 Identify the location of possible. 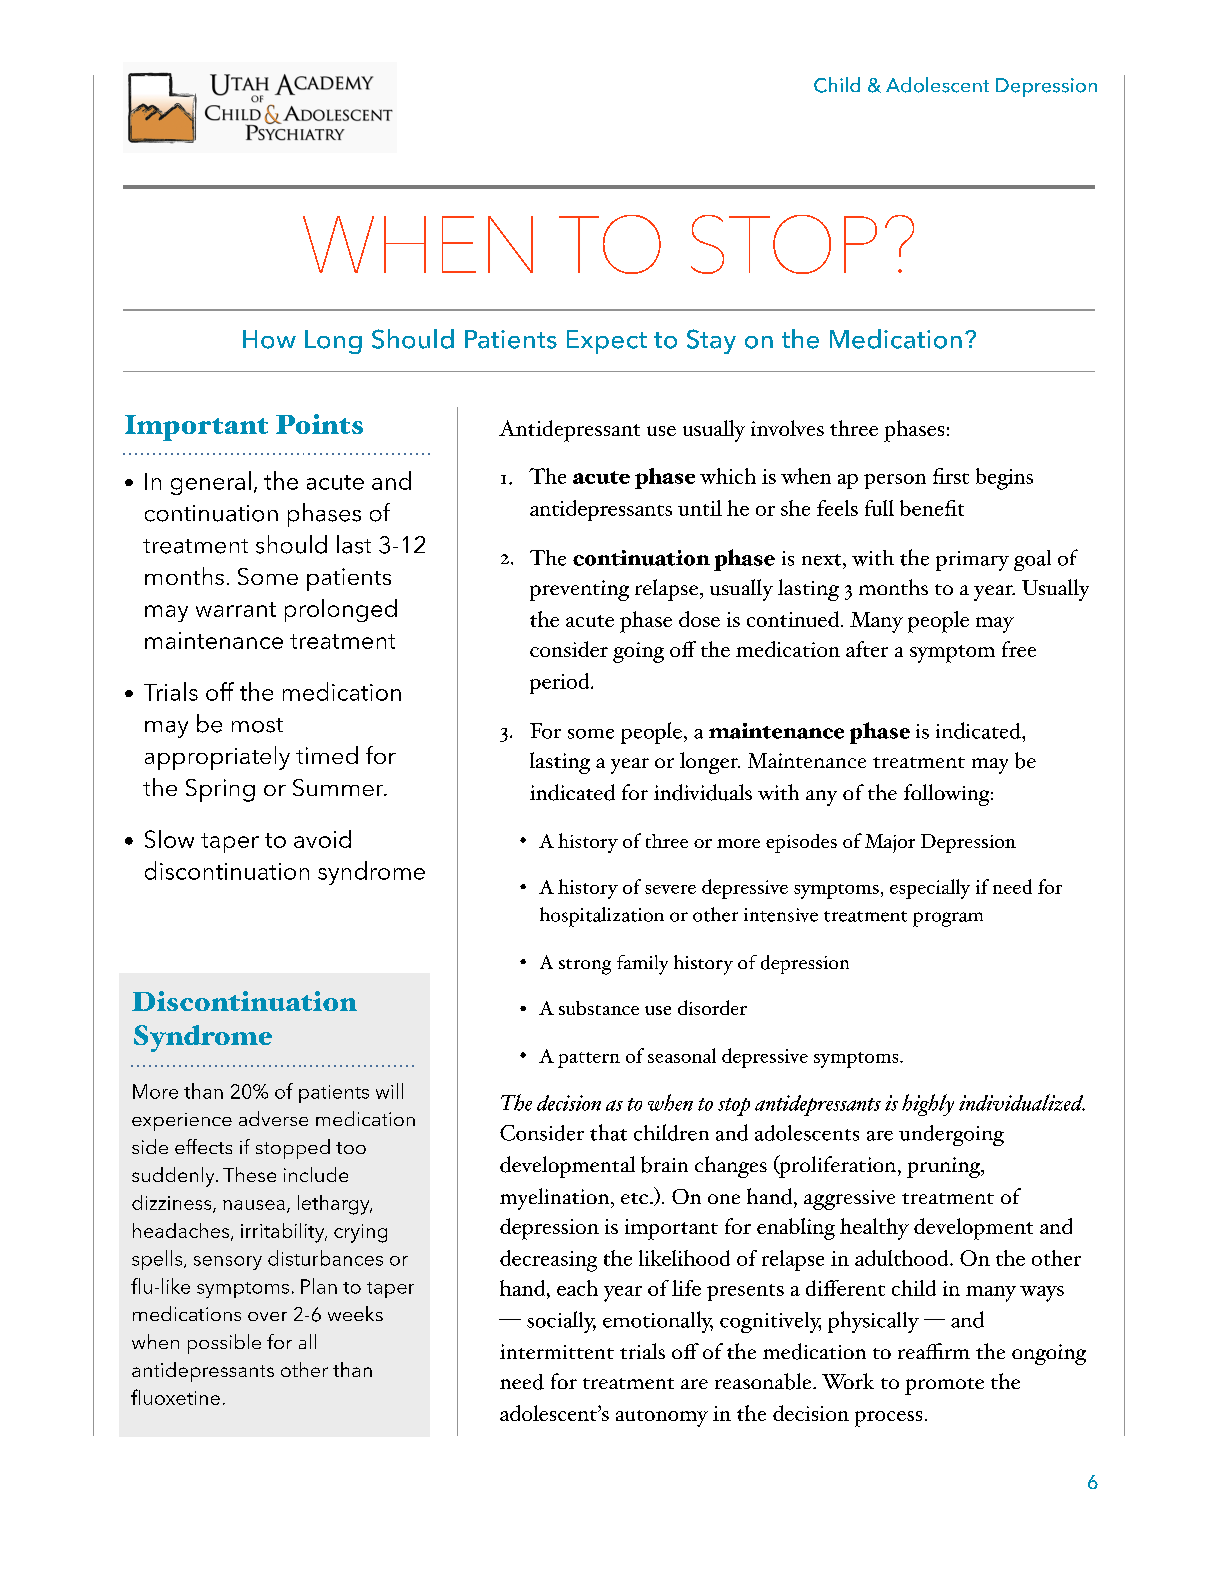
(224, 1344).
